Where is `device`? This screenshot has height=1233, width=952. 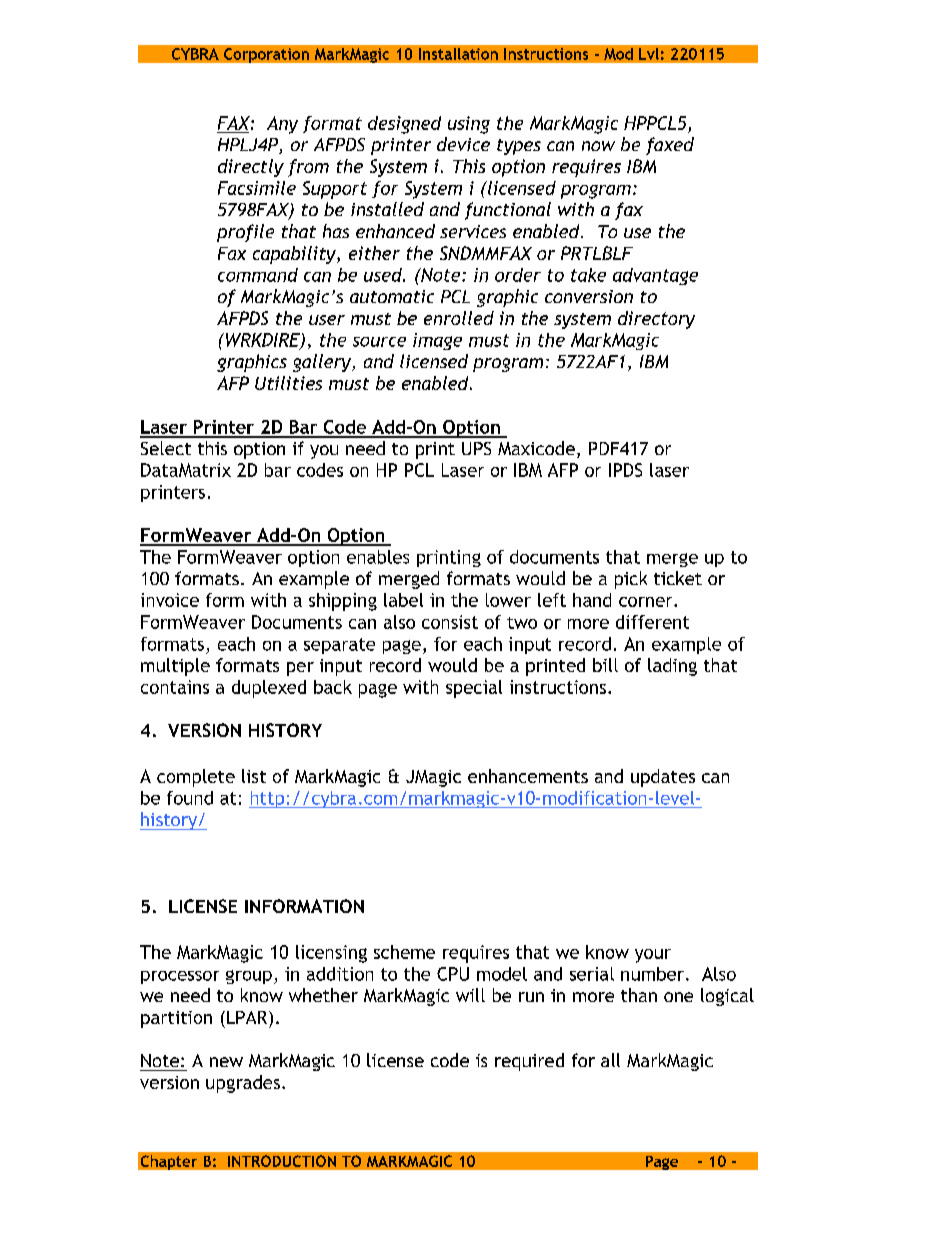 device is located at coordinates (463, 144).
